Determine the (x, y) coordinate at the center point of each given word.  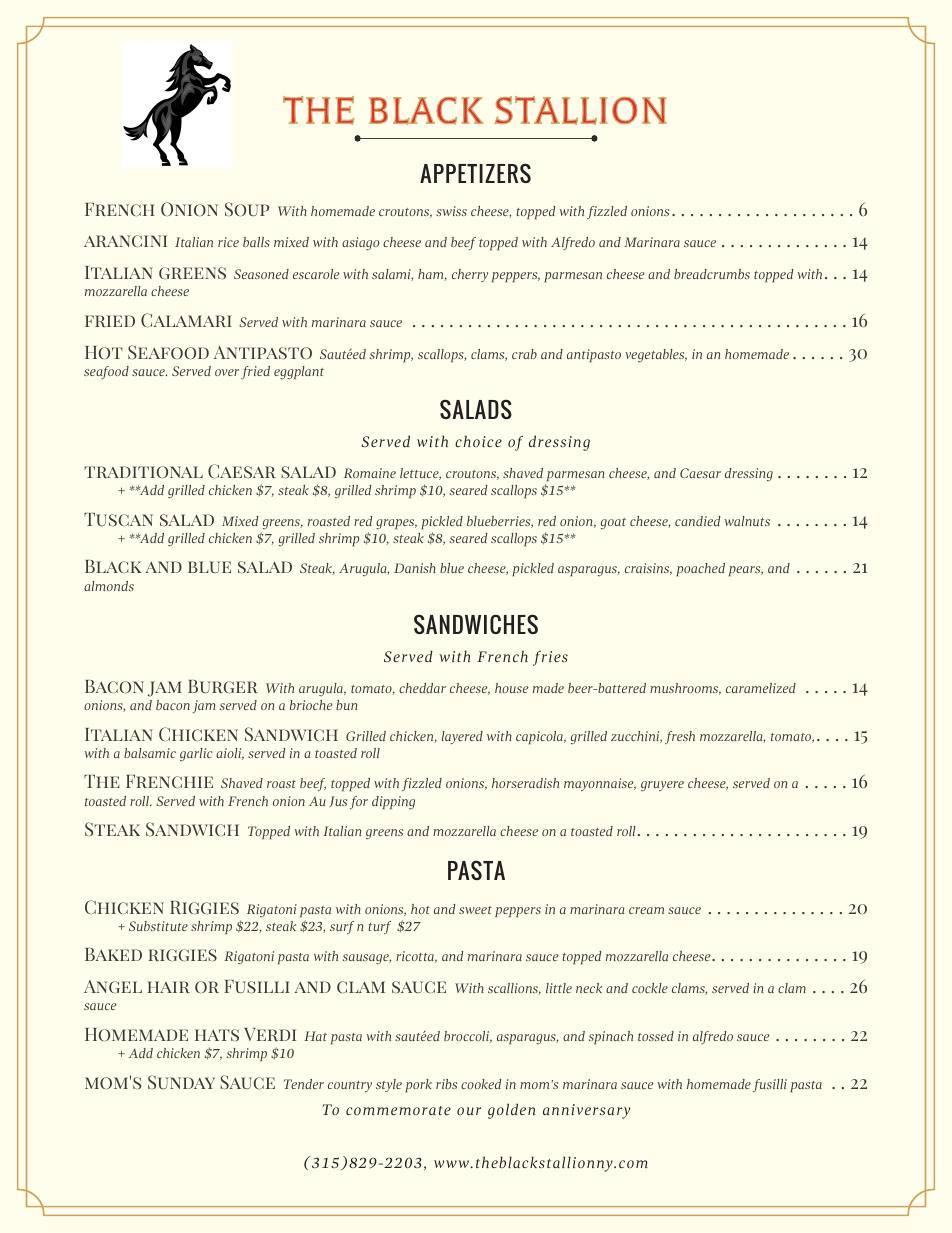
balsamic (150, 753)
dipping (393, 802)
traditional (143, 472)
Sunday (181, 1082)
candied (697, 521)
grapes (396, 524)
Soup (247, 209)
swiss (451, 211)
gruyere (662, 786)
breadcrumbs (712, 274)
